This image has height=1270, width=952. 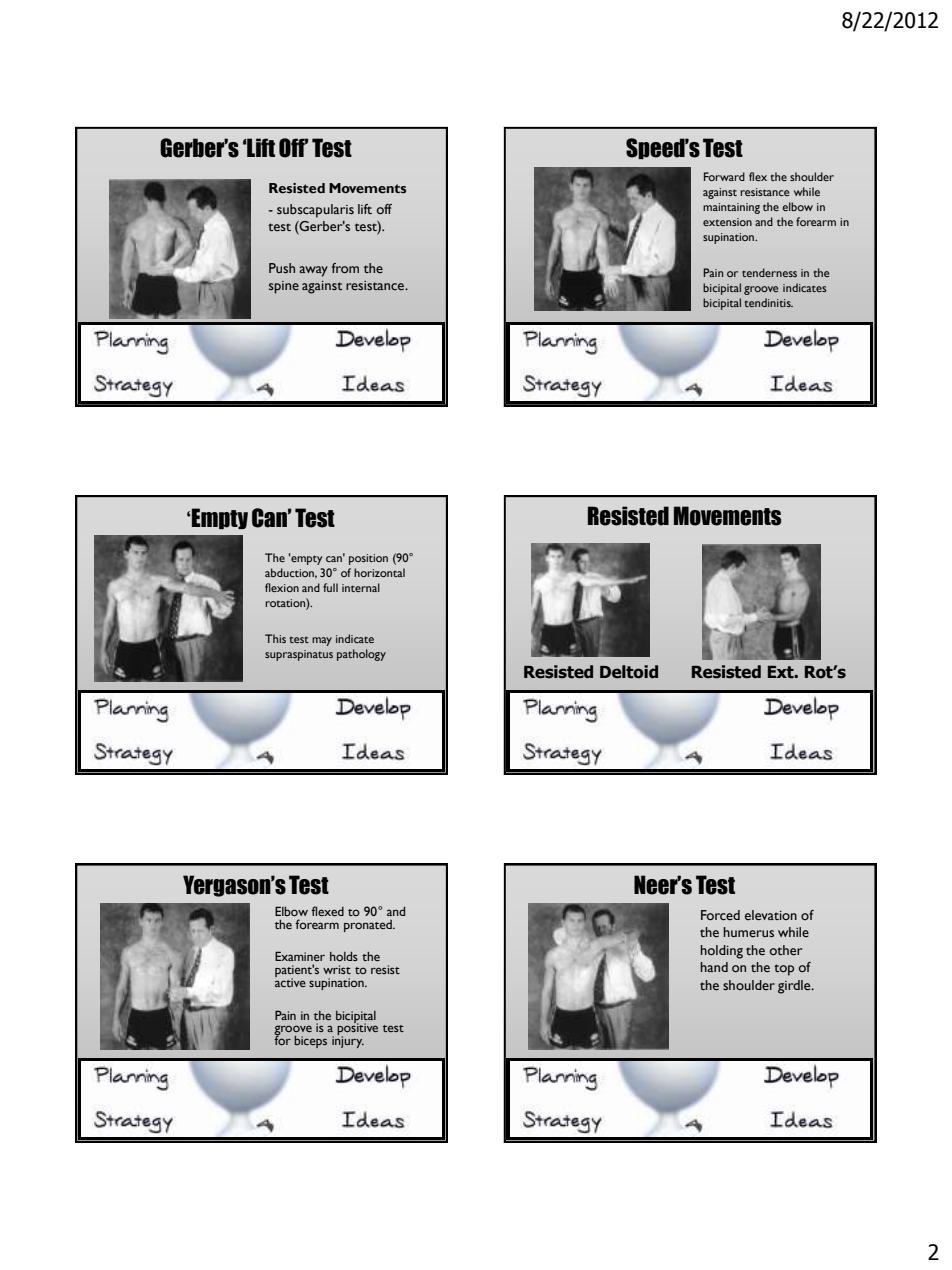 What do you see at coordinates (361, 655) in the image?
I see `pathology` at bounding box center [361, 655].
